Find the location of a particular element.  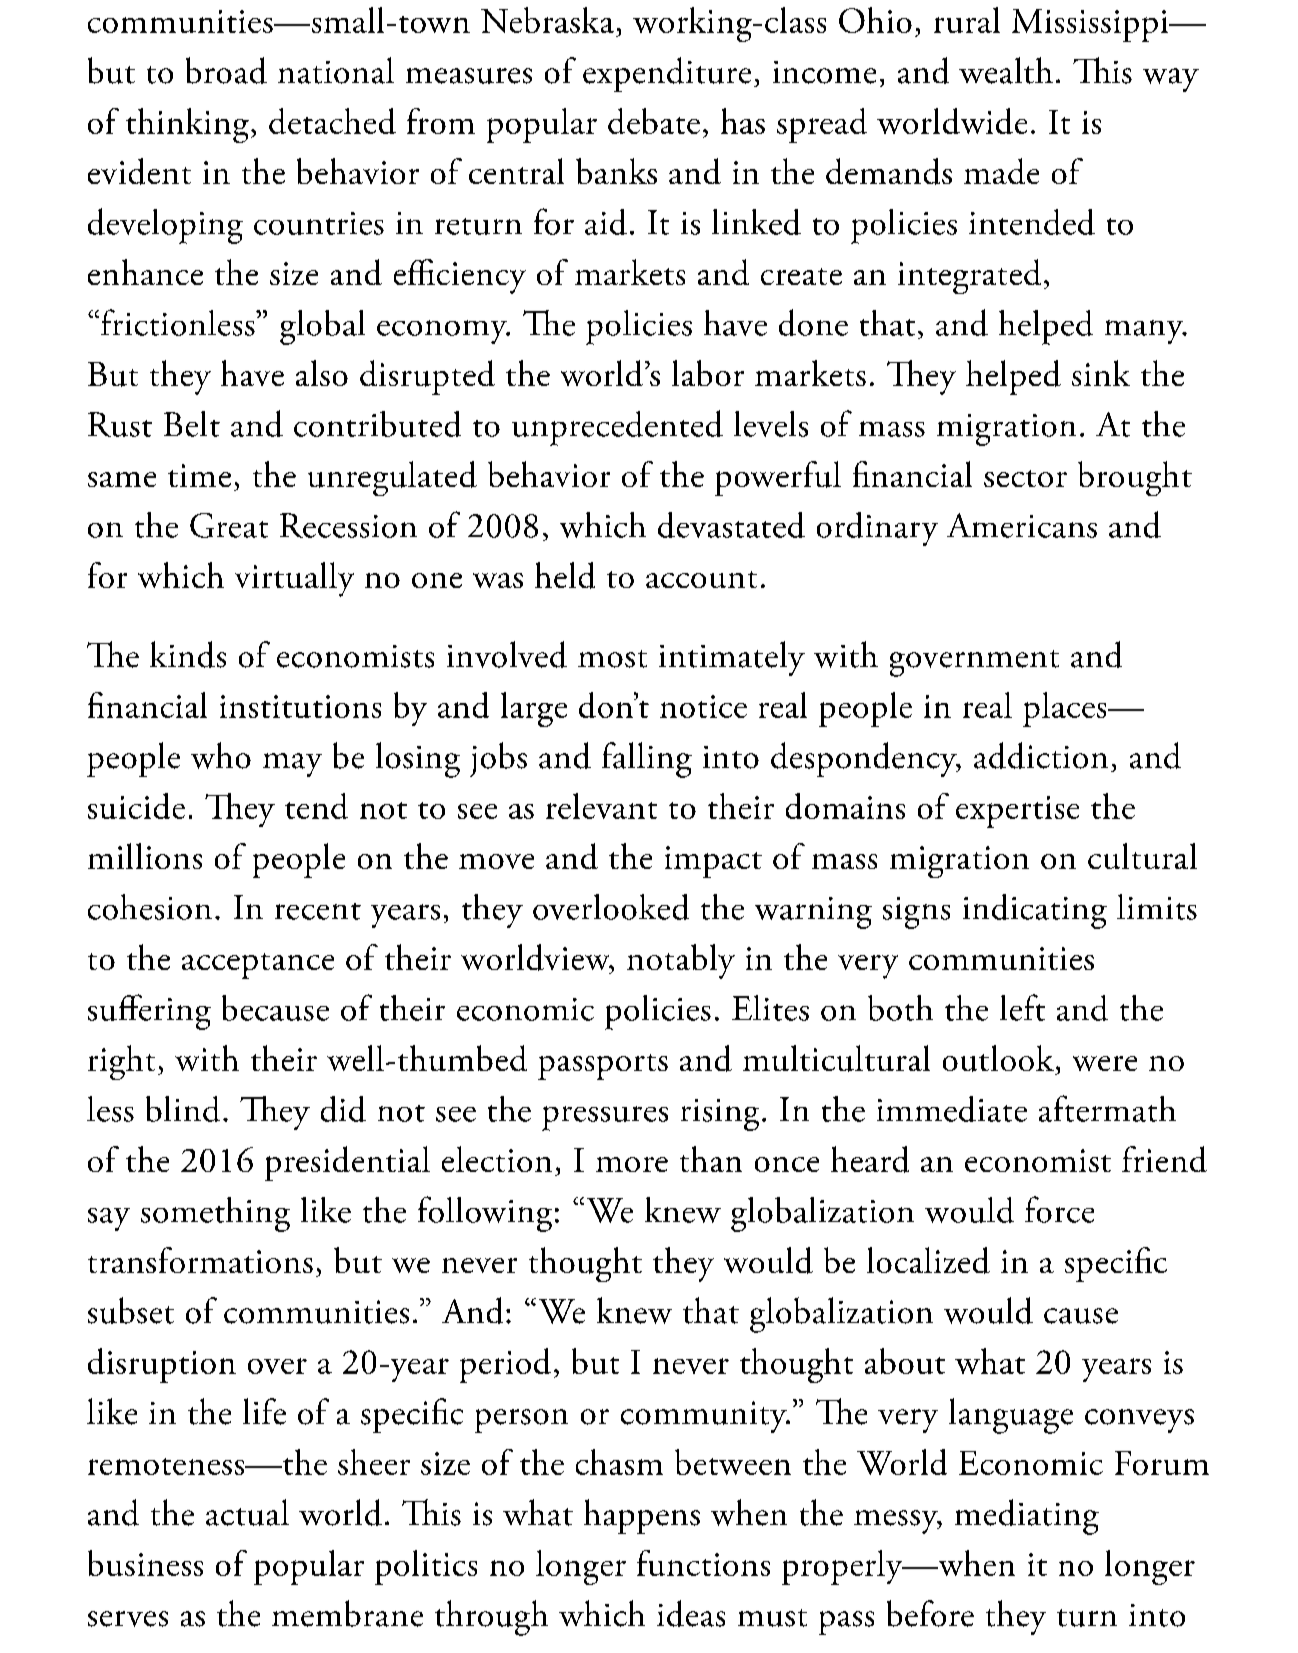

wealth is located at coordinates (1006, 70).
